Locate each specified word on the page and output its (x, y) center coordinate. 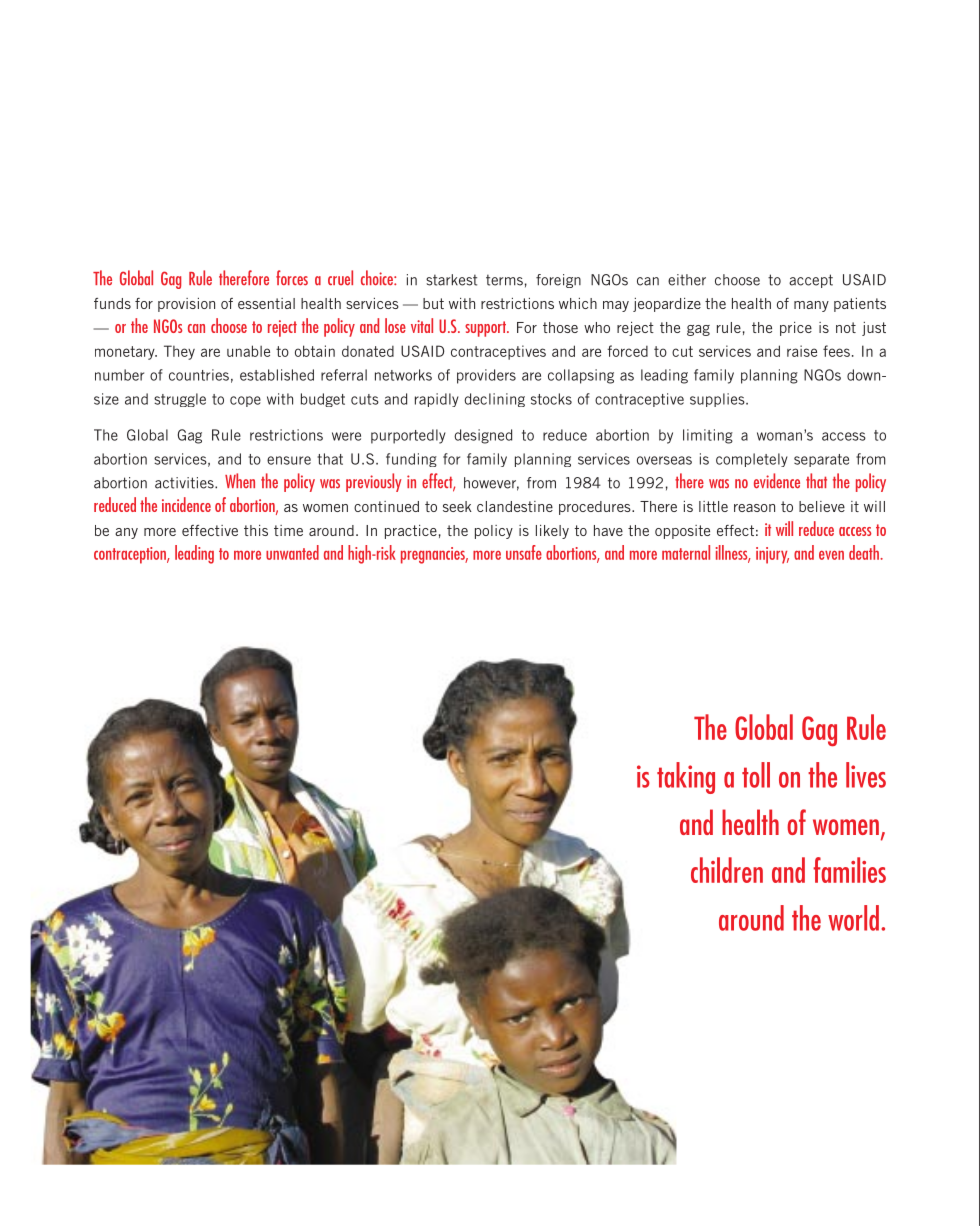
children (727, 870)
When (240, 480)
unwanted (292, 552)
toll (756, 775)
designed (483, 436)
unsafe (524, 552)
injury (772, 555)
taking (686, 778)
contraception (131, 555)
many (811, 306)
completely (752, 460)
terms (504, 280)
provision (186, 305)
